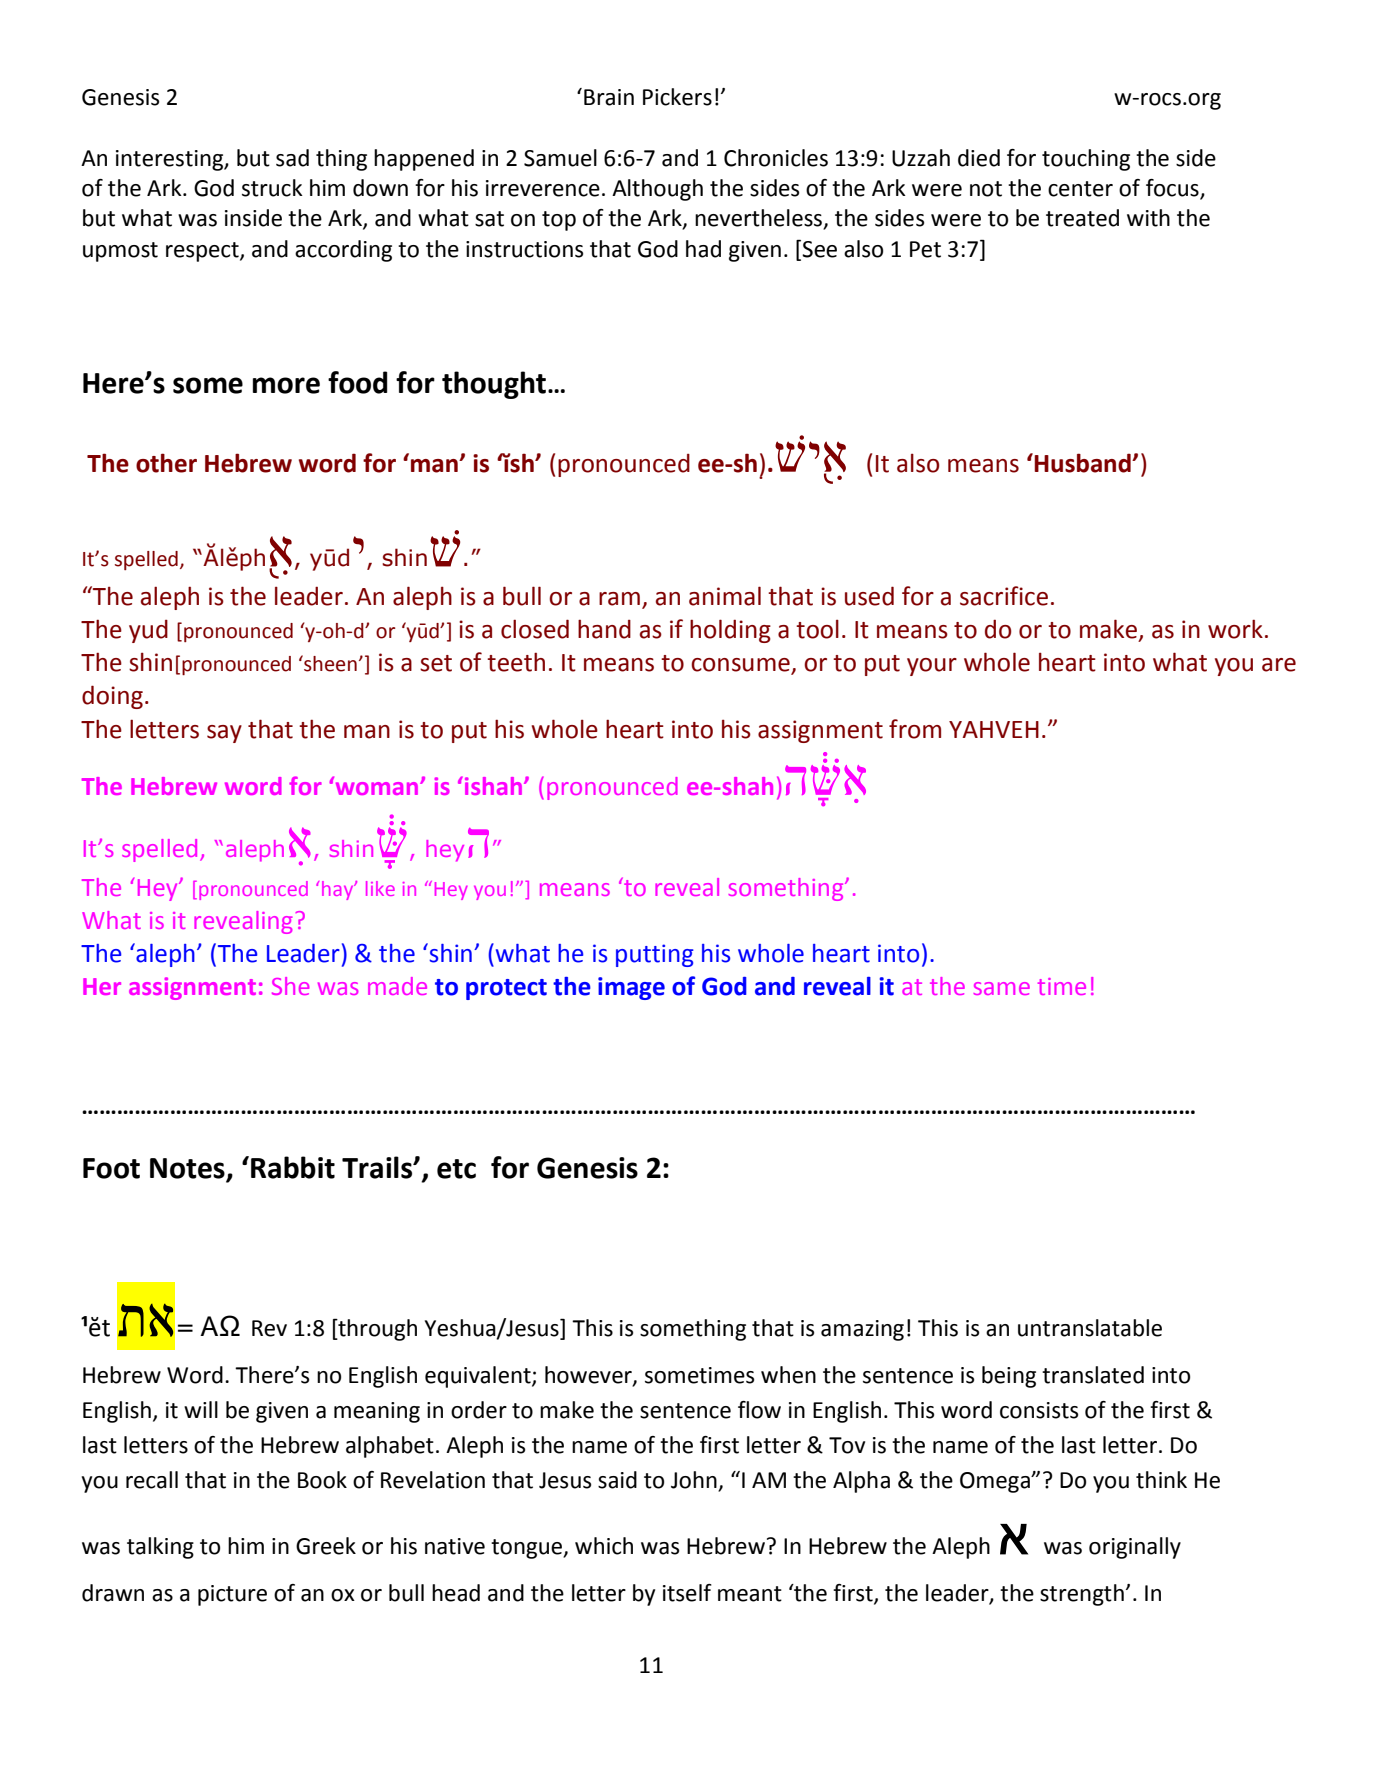  Describe the element at coordinates (725, 596) in the image. I see `animal` at that location.
